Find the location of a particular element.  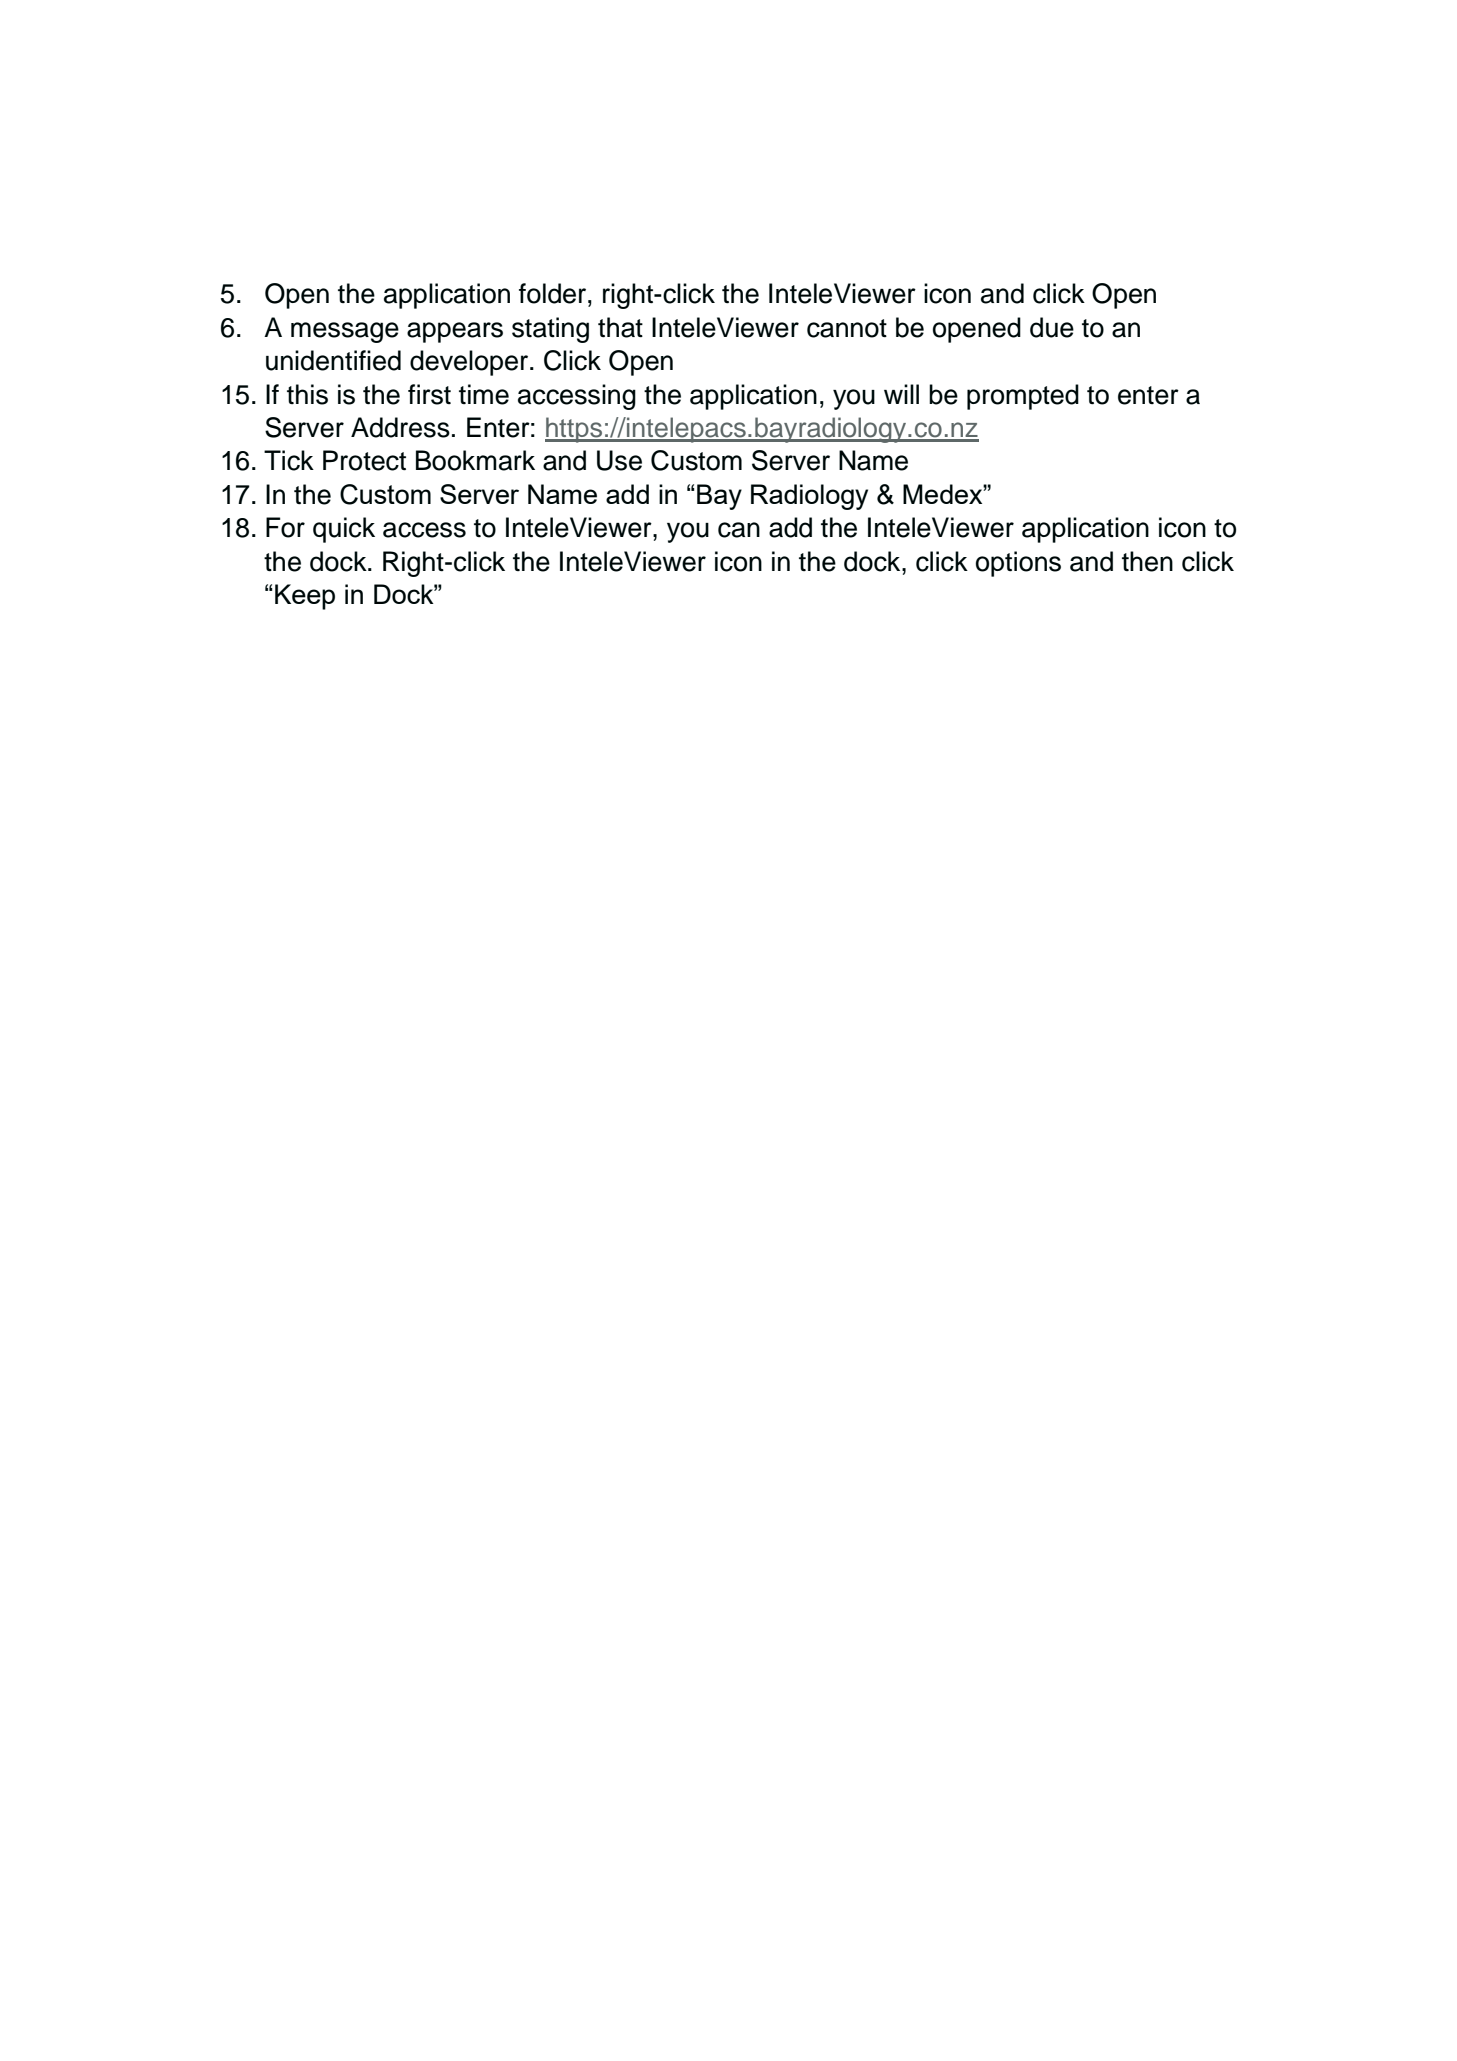

due is located at coordinates (1052, 327).
